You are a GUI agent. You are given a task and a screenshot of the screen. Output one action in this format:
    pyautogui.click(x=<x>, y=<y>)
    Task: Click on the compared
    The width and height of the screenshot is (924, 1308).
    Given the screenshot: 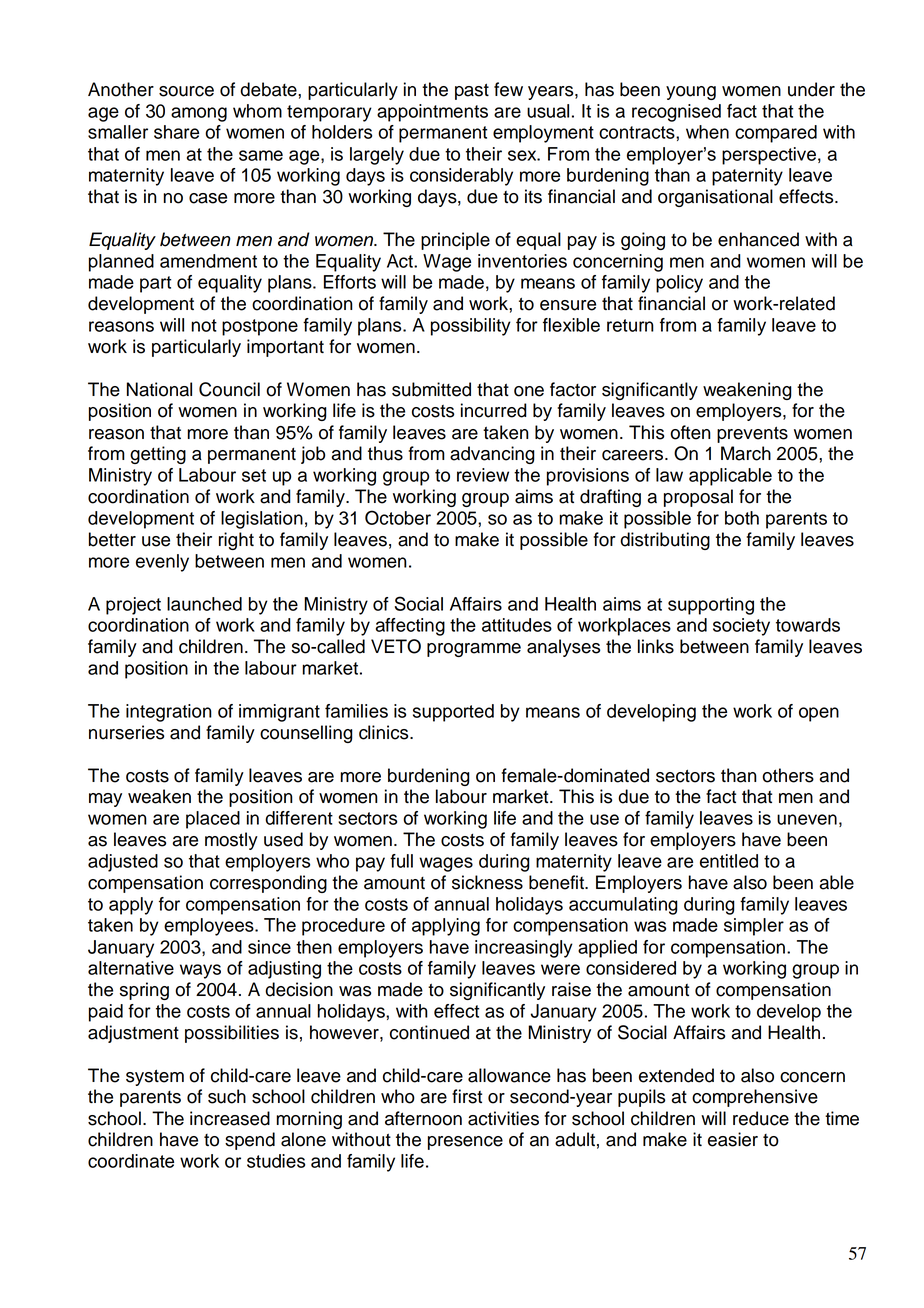 What is the action you would take?
    pyautogui.click(x=776, y=134)
